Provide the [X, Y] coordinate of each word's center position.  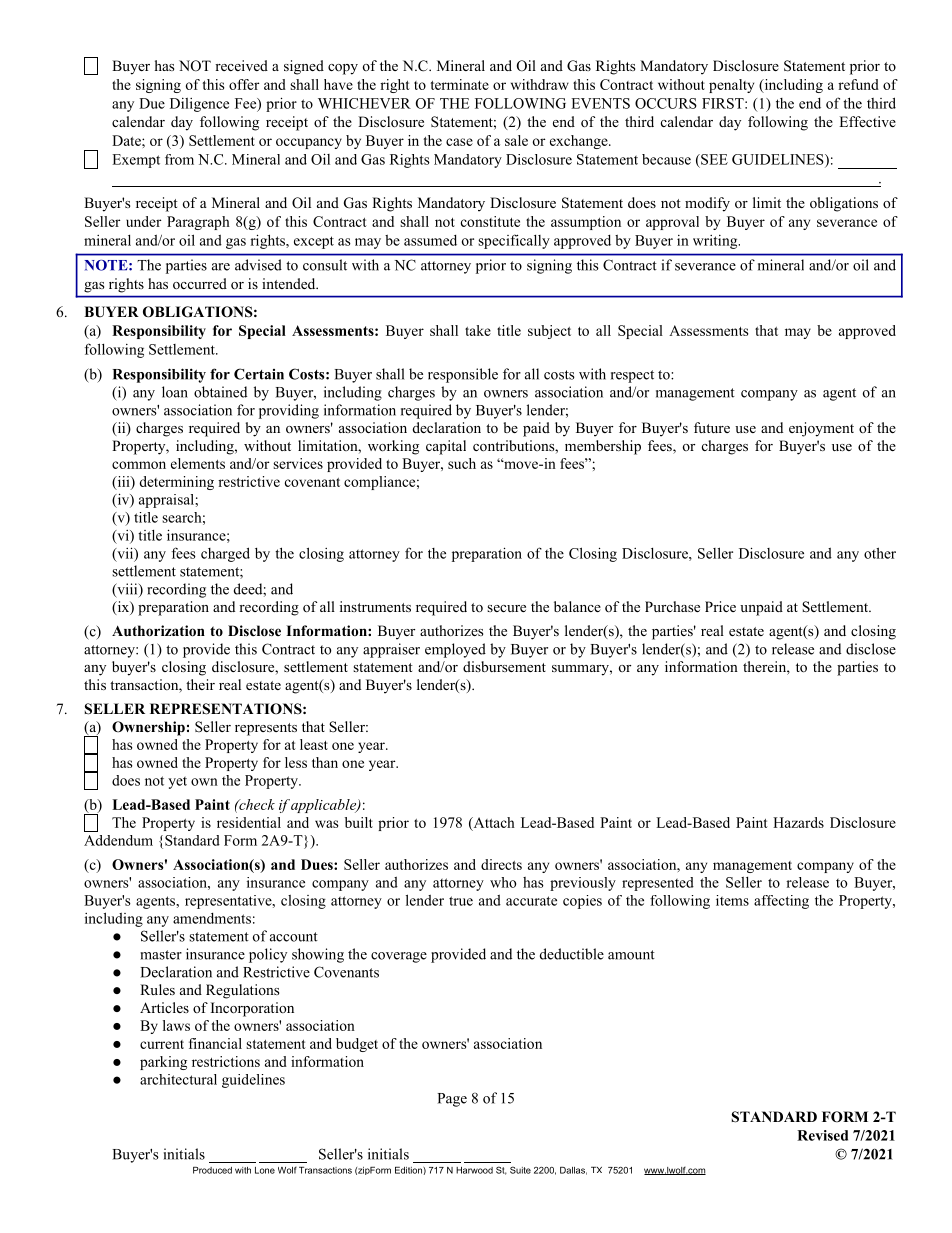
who [503, 882]
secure [506, 608]
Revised [822, 1135]
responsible [463, 375]
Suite [520, 1170]
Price [720, 606]
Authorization [158, 631]
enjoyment [821, 429]
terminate [460, 84]
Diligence [199, 105]
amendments [212, 918]
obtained [220, 392]
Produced [212, 1170]
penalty [731, 86]
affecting [781, 902]
